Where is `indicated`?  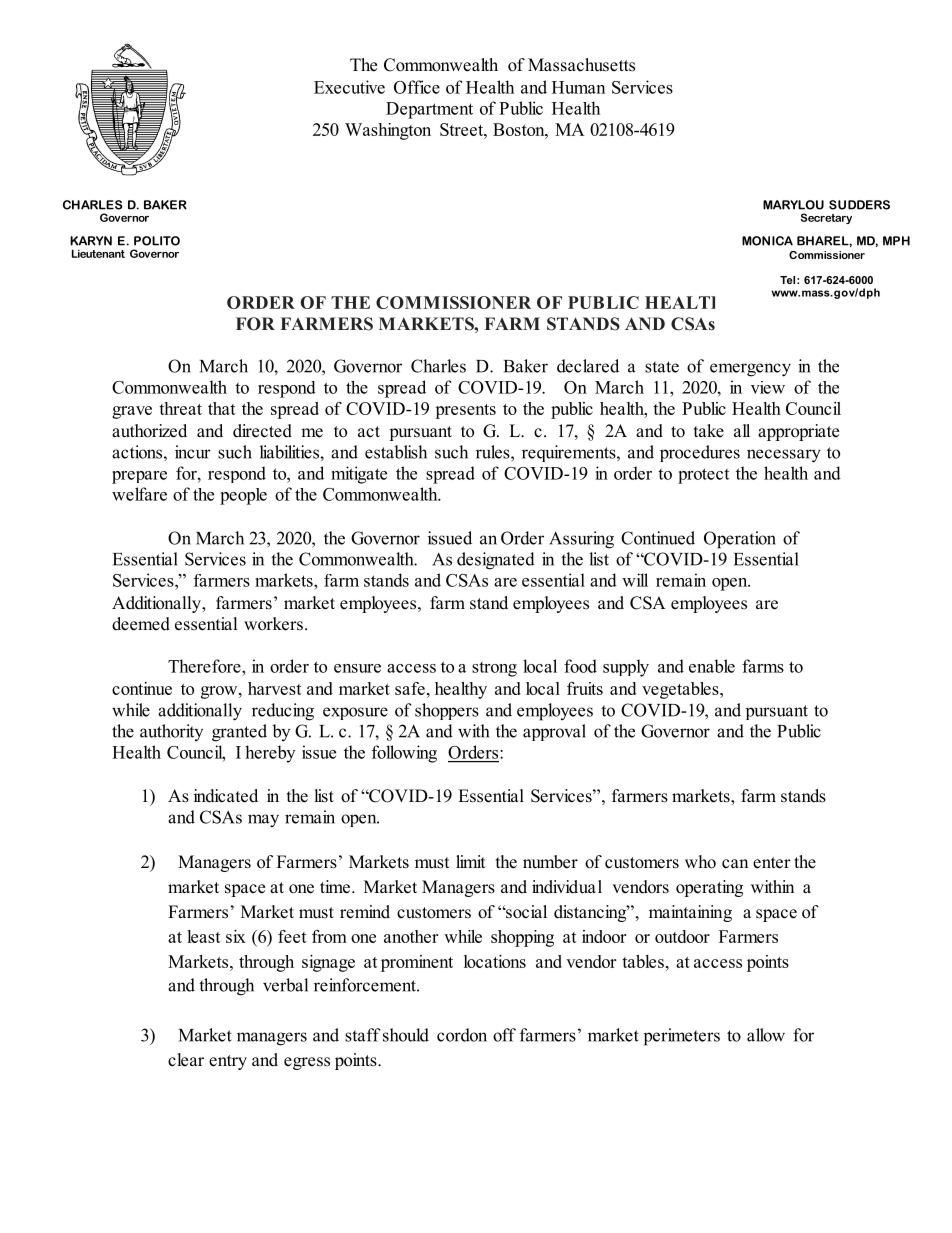
indicated is located at coordinates (226, 796).
